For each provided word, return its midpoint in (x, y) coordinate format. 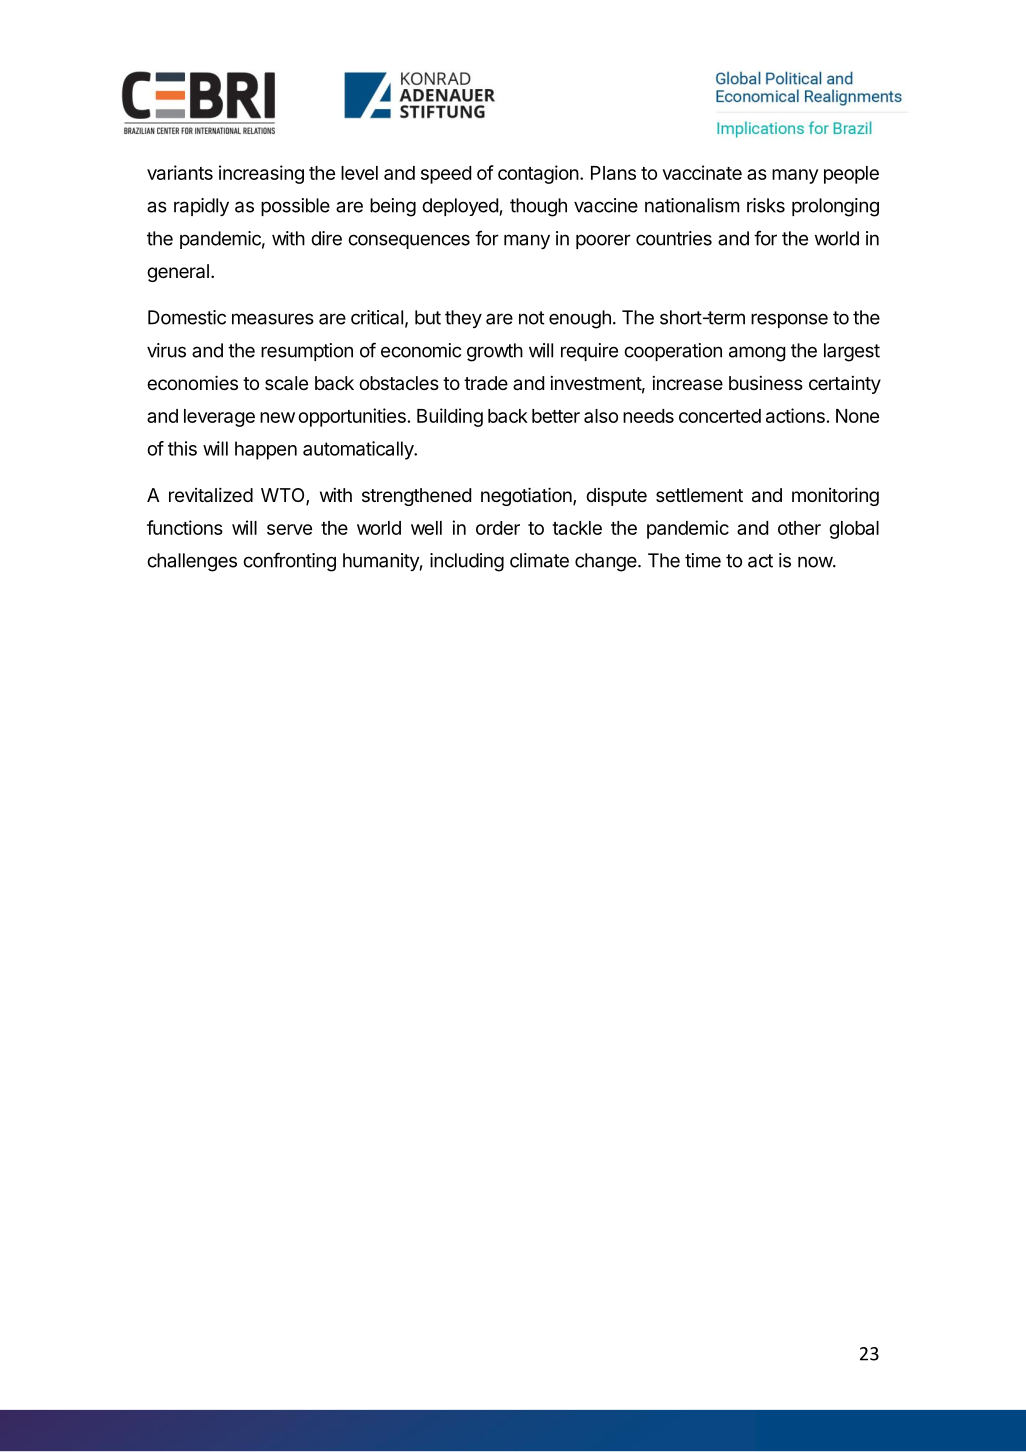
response (789, 320)
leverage (219, 418)
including (467, 562)
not (531, 318)
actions (795, 415)
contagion (538, 174)
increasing (261, 174)
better (556, 416)
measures (273, 319)
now (816, 562)
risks (766, 205)
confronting (289, 562)
